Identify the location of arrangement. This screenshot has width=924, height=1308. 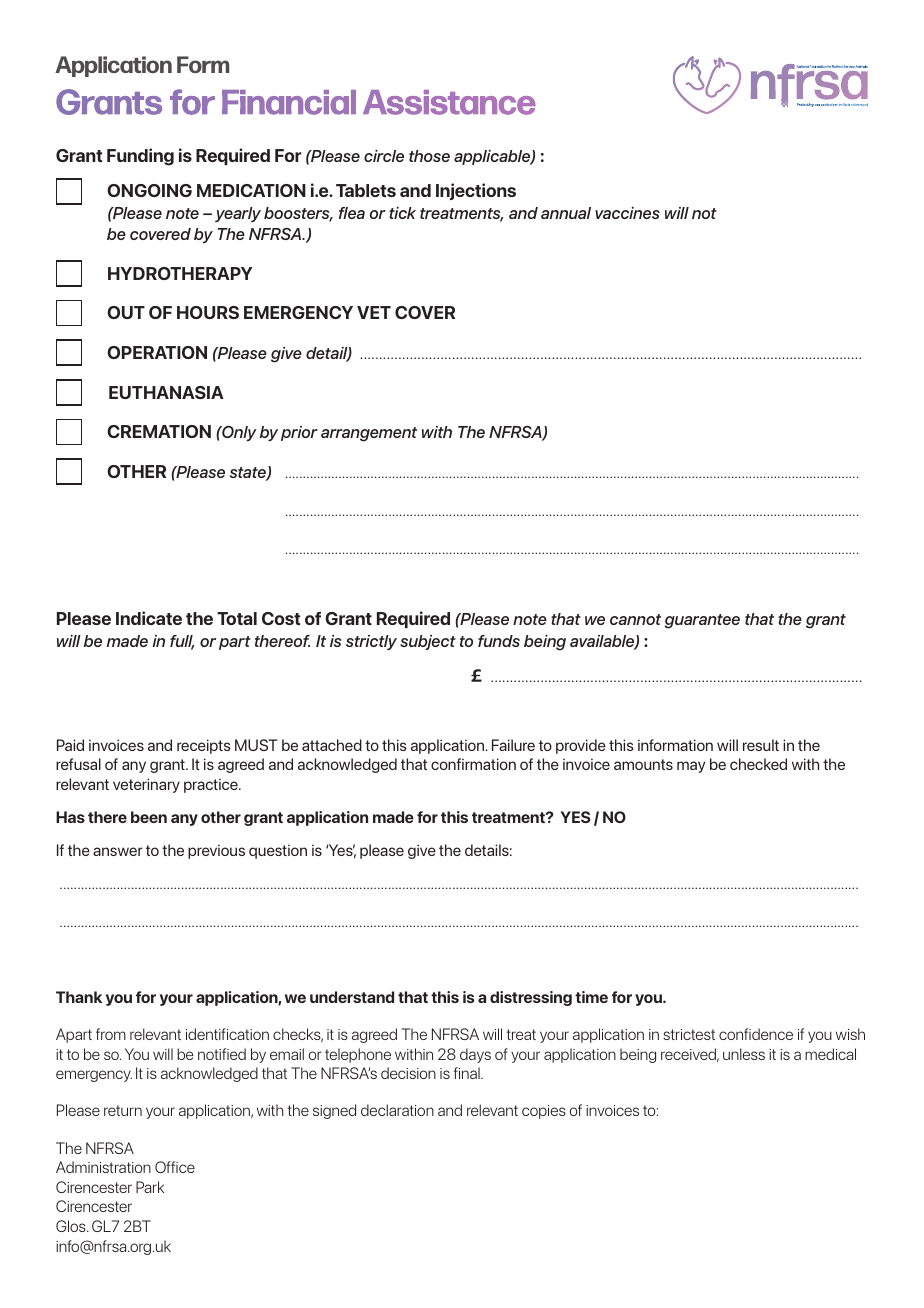
(369, 434).
